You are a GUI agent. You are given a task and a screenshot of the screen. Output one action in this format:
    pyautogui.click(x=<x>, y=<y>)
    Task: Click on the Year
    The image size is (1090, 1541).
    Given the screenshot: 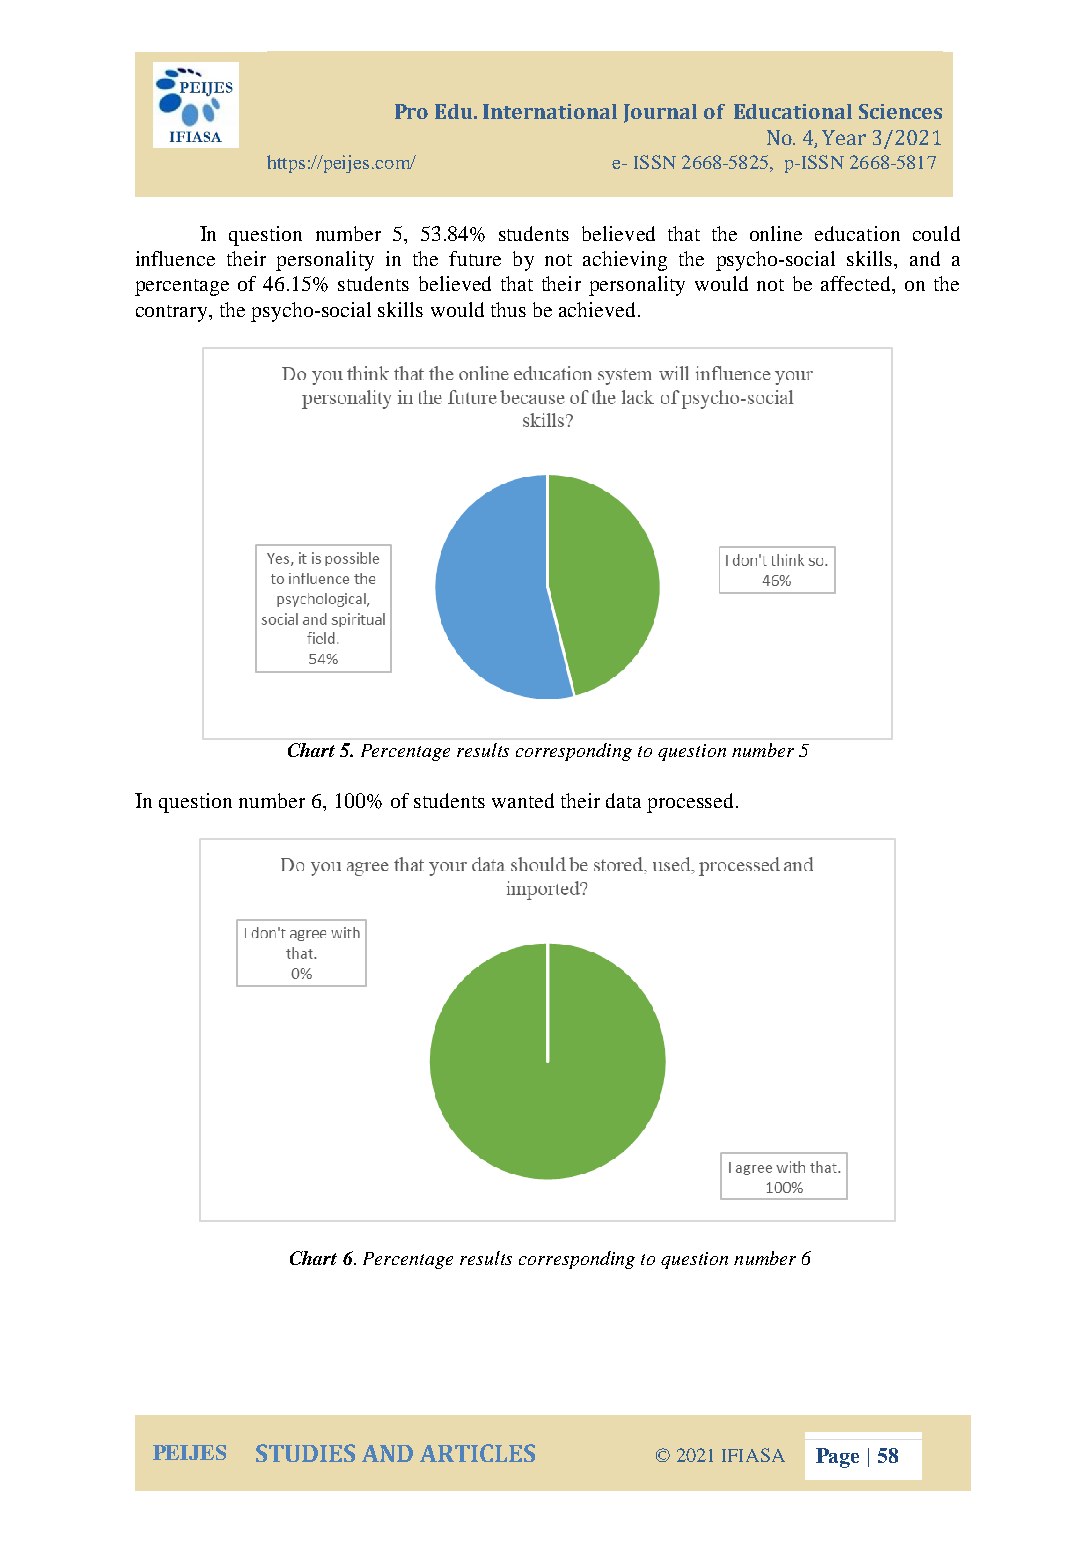 What is the action you would take?
    pyautogui.click(x=844, y=137)
